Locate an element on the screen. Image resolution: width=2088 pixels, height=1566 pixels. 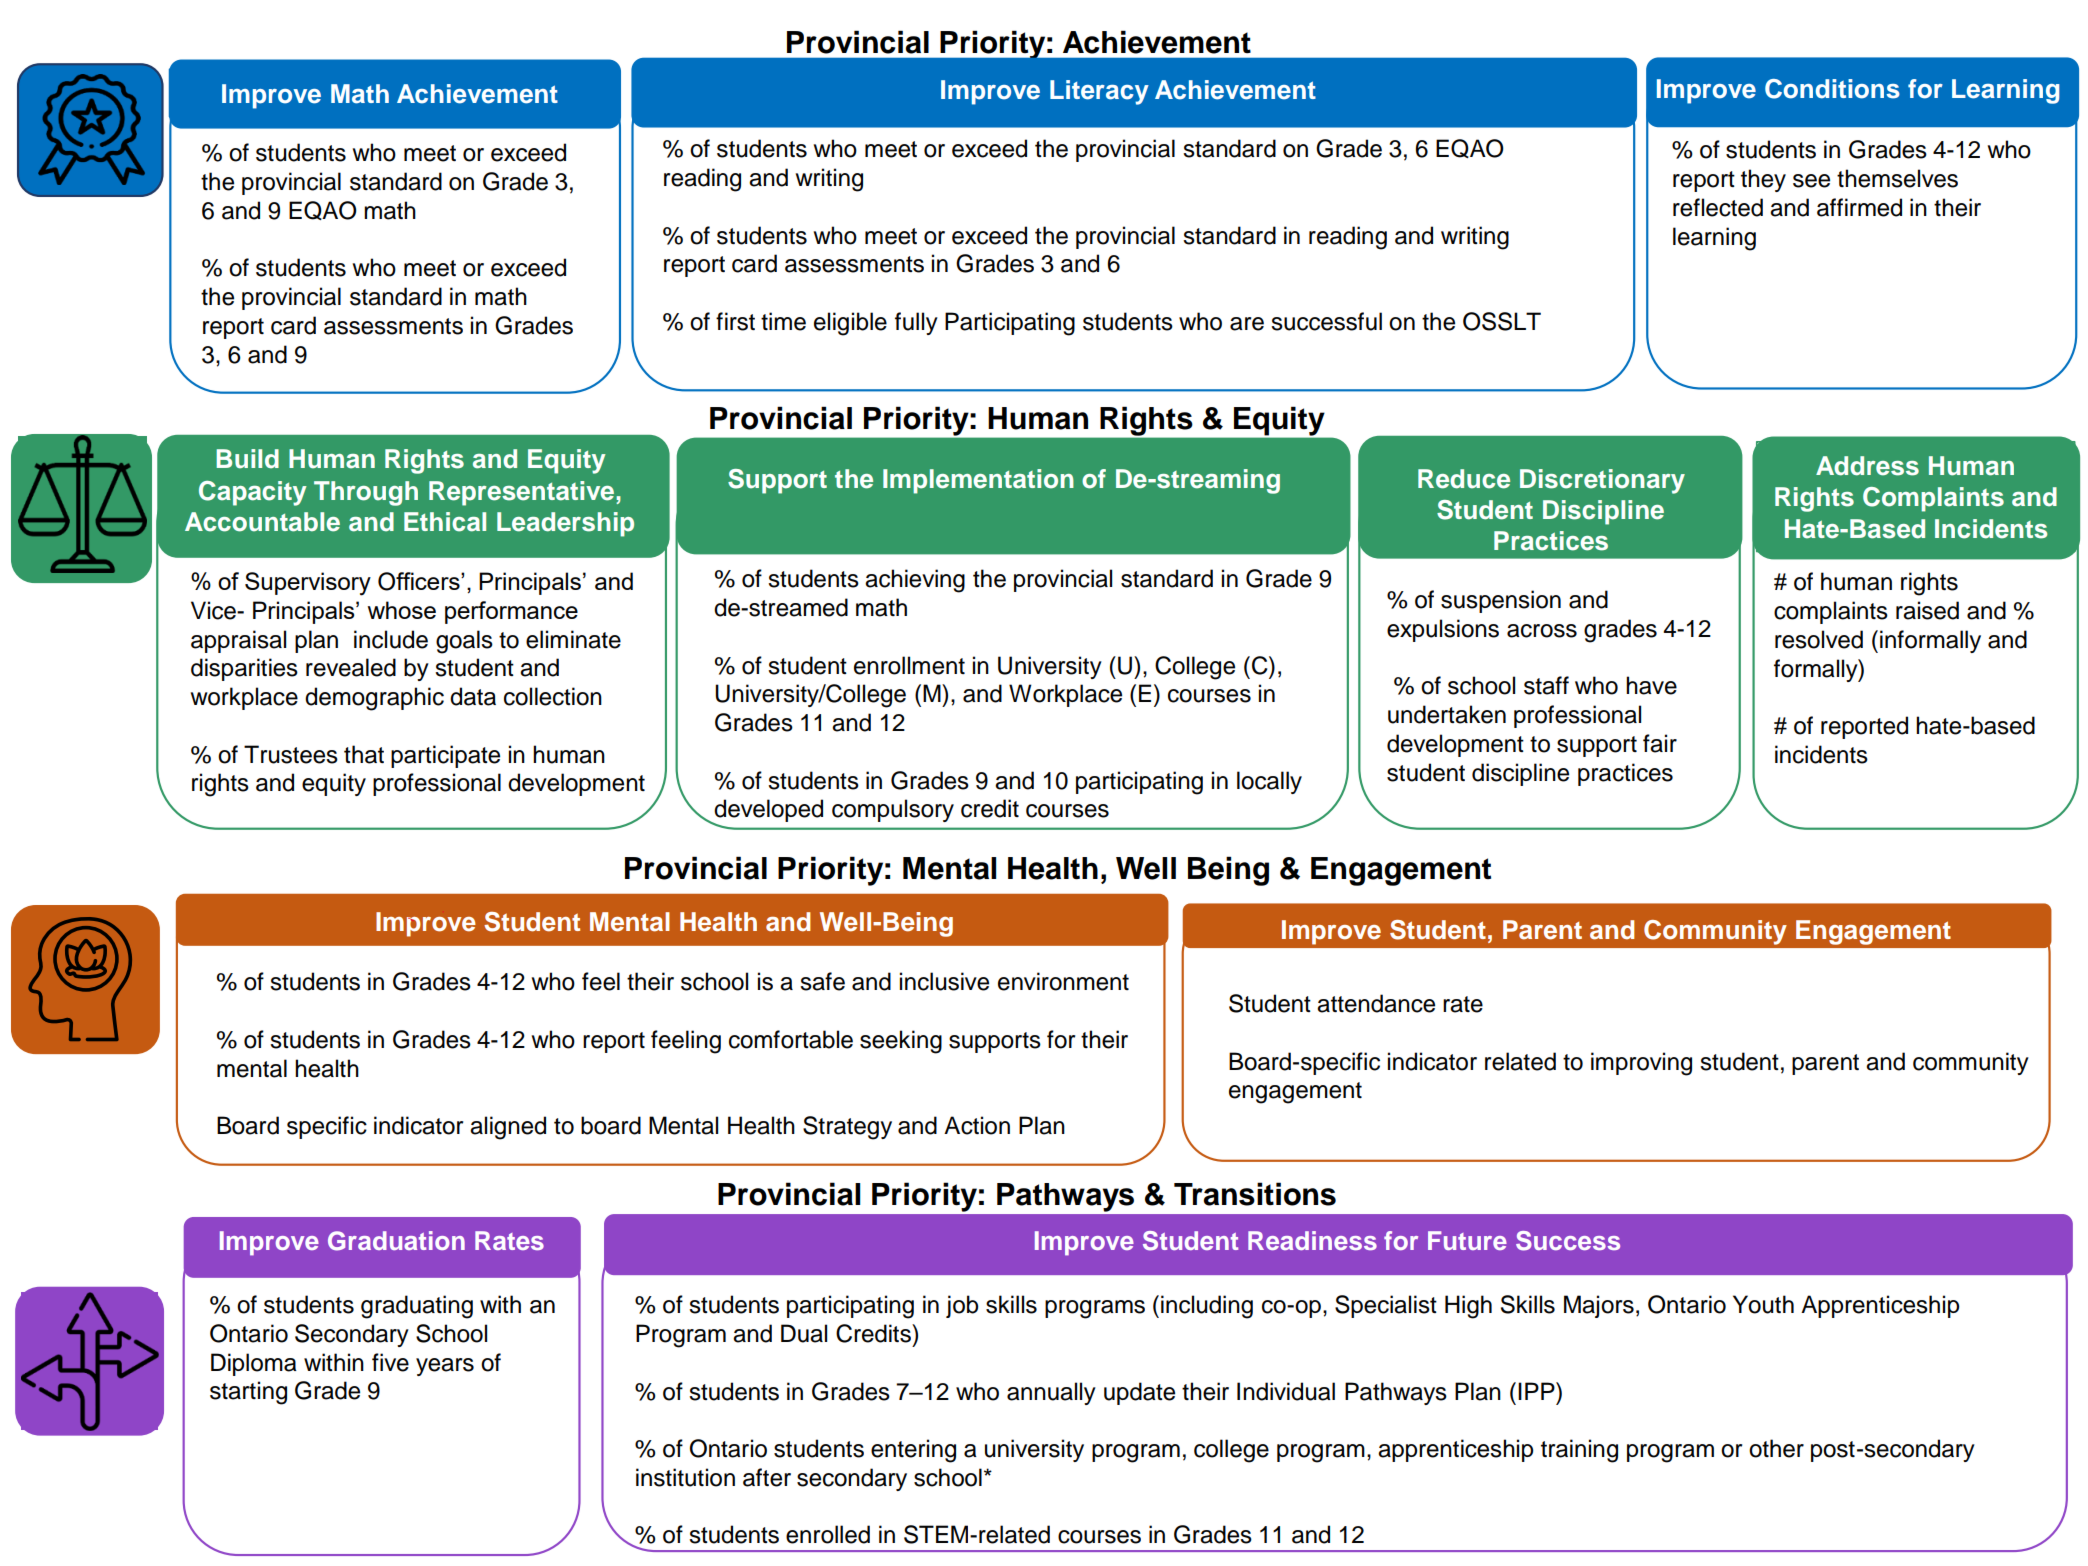
entering is located at coordinates (913, 1451).
